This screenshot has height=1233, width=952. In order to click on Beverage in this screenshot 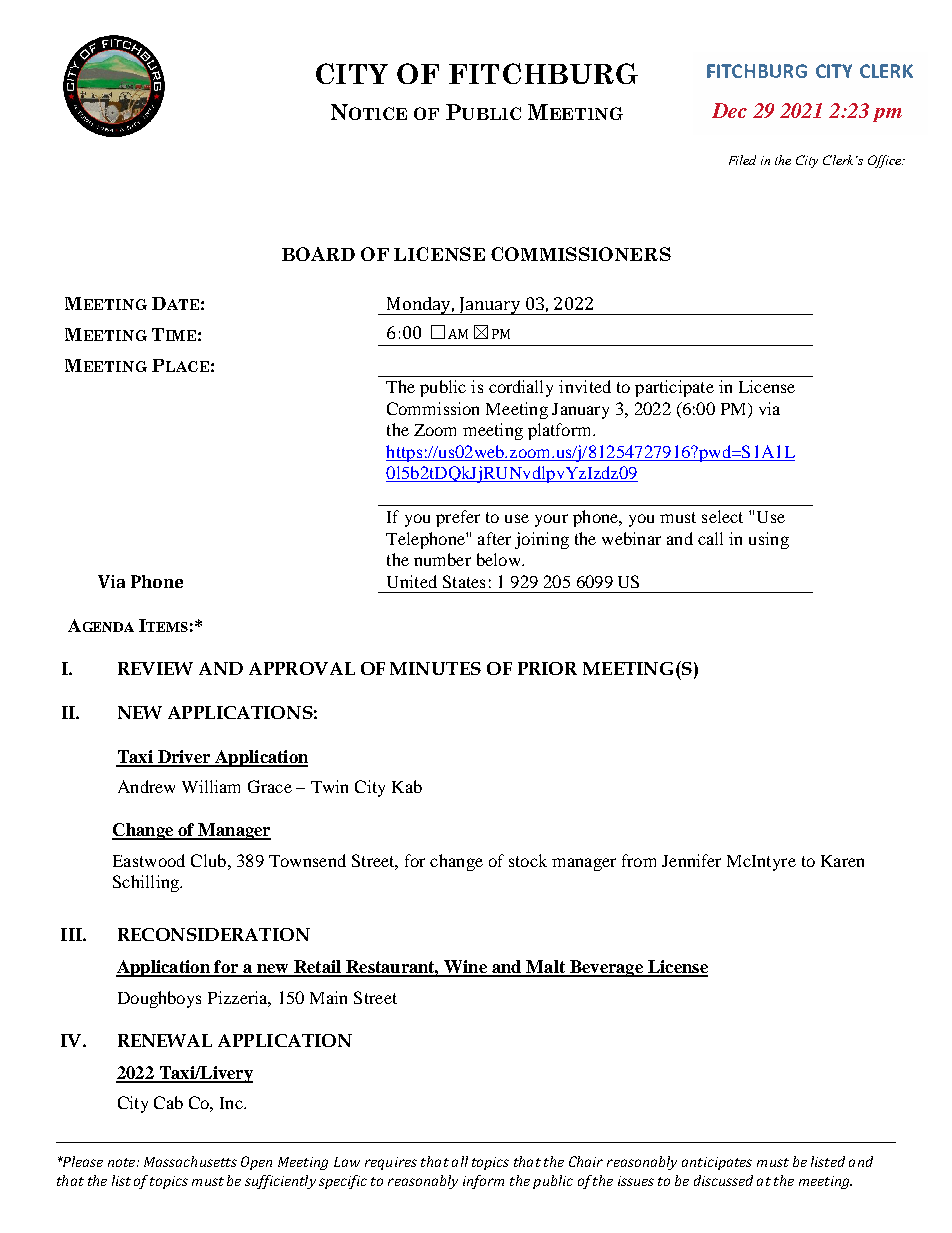, I will do `click(606, 968)`.
